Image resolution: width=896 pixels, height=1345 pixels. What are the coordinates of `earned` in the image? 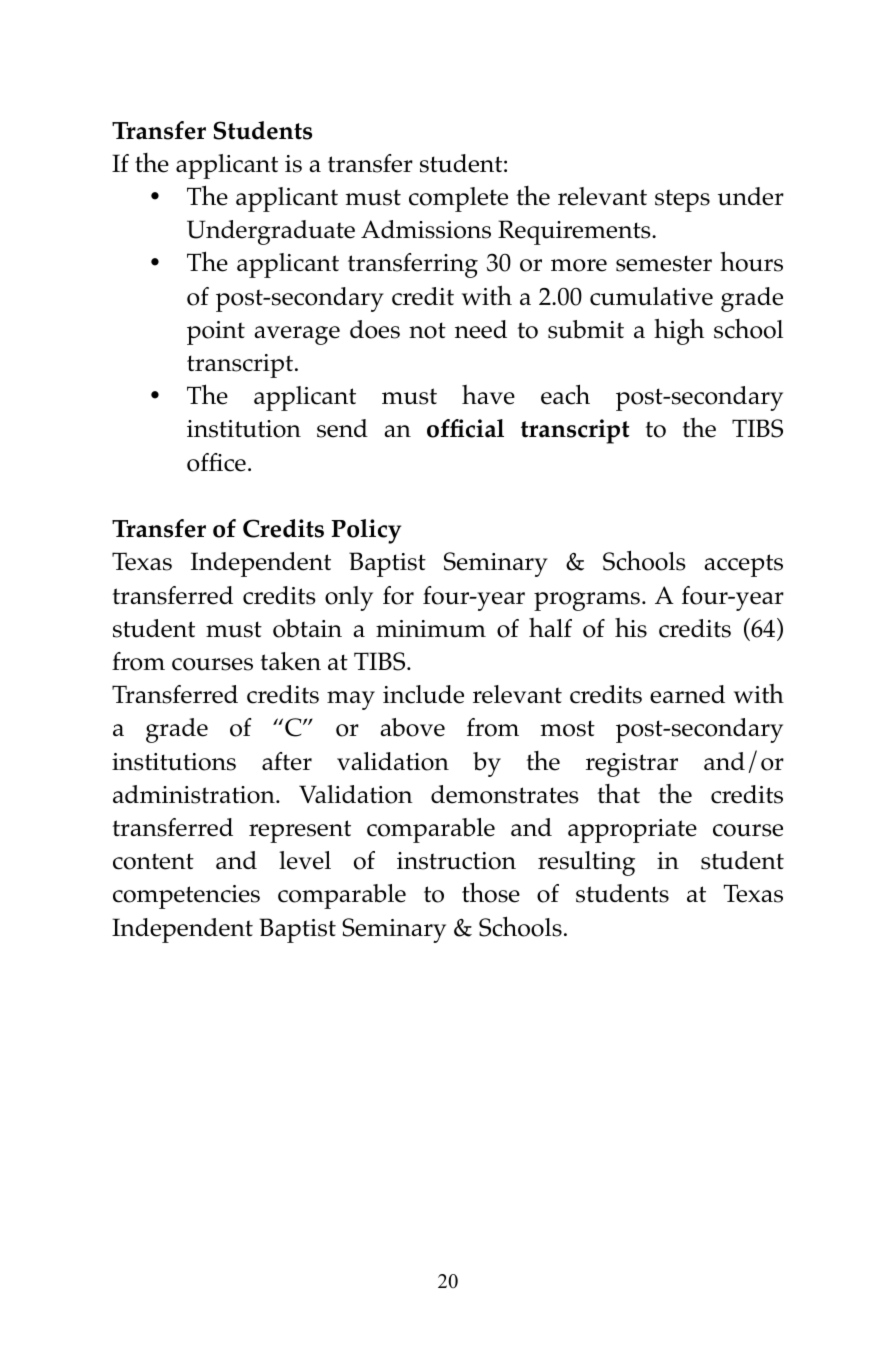 It's located at (687, 694).
